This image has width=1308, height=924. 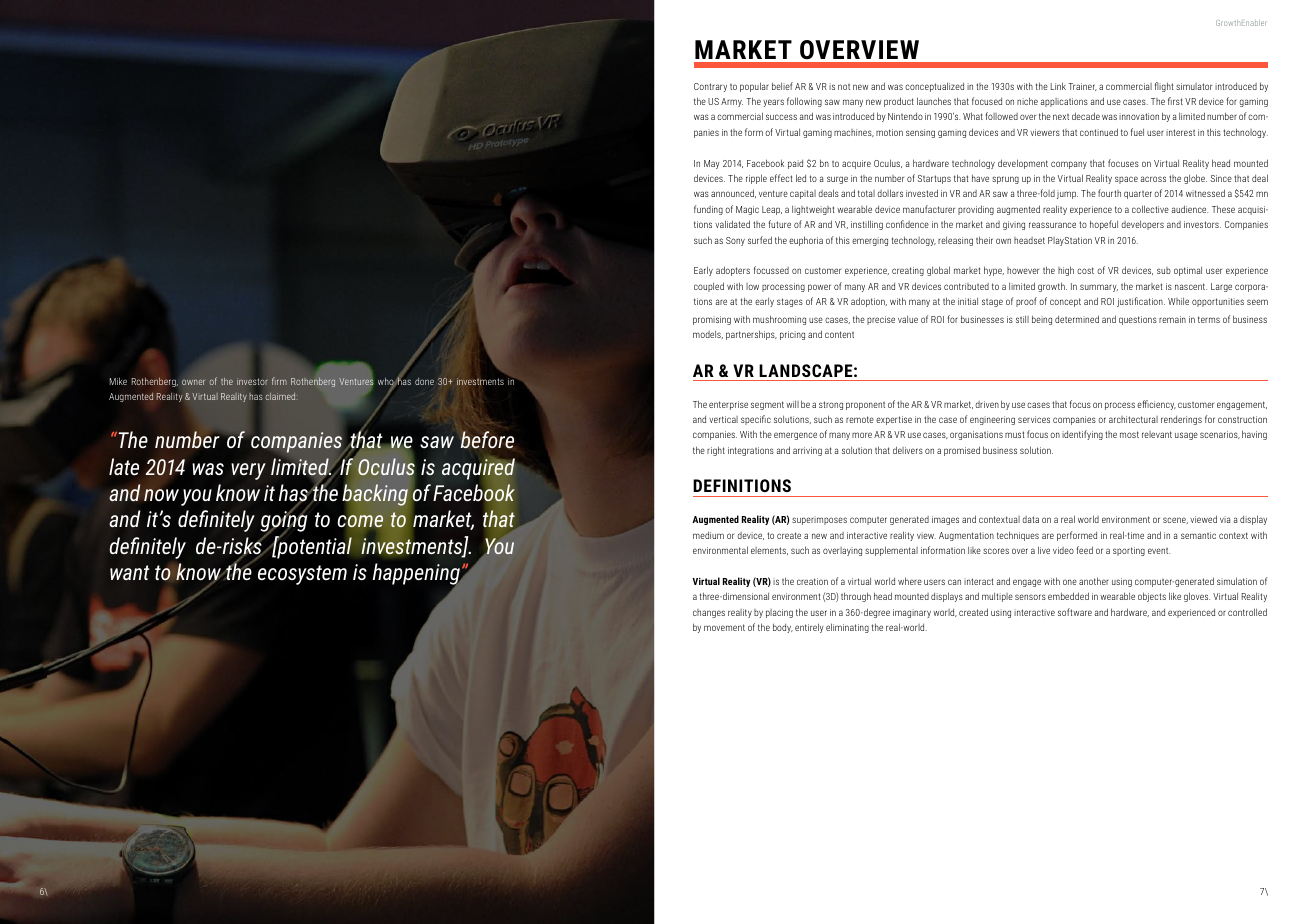 What do you see at coordinates (779, 613) in the image?
I see `placing` at bounding box center [779, 613].
